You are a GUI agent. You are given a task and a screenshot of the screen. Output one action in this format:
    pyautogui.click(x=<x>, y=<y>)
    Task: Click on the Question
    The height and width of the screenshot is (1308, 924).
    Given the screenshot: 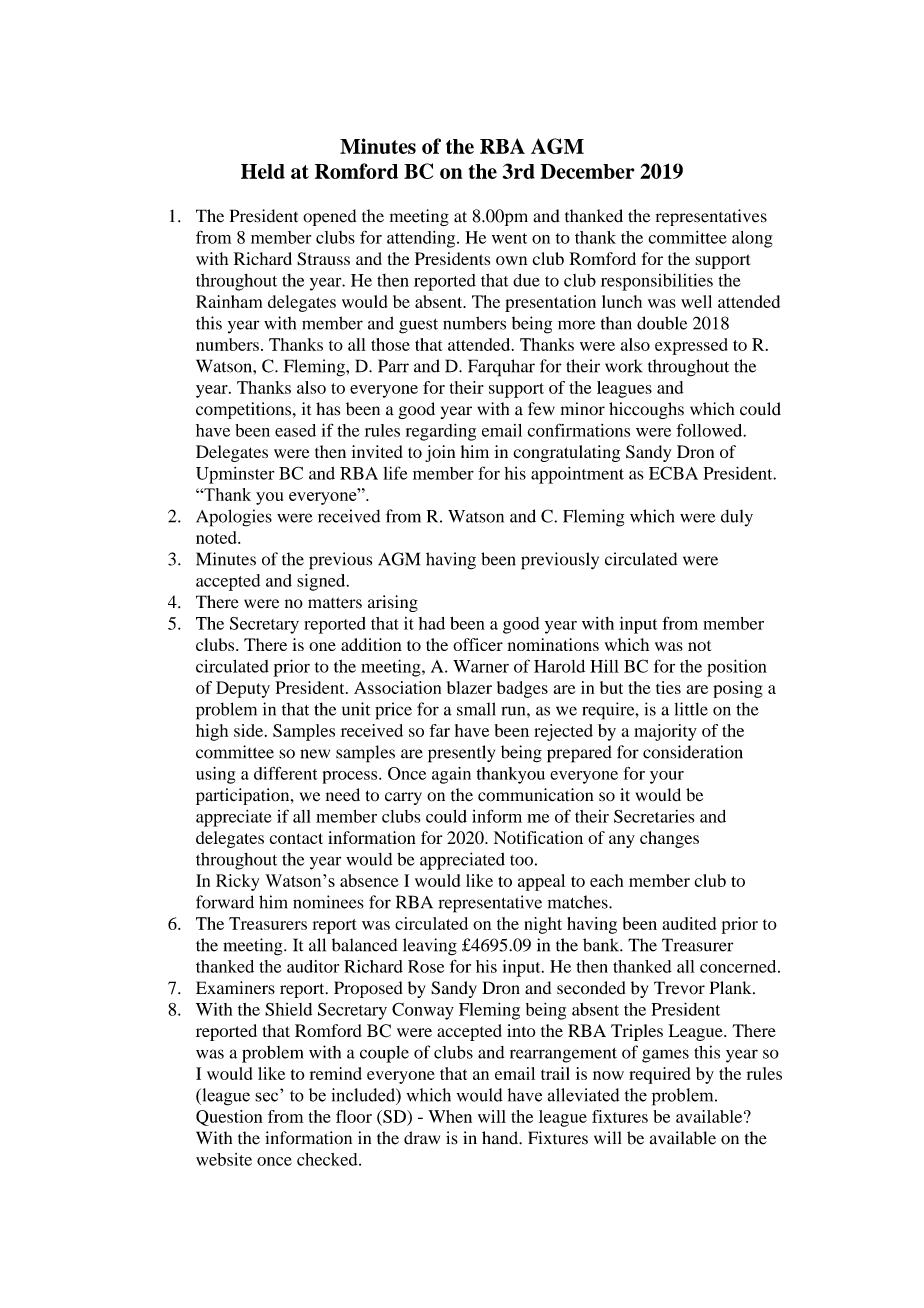 What is the action you would take?
    pyautogui.click(x=229, y=1118)
